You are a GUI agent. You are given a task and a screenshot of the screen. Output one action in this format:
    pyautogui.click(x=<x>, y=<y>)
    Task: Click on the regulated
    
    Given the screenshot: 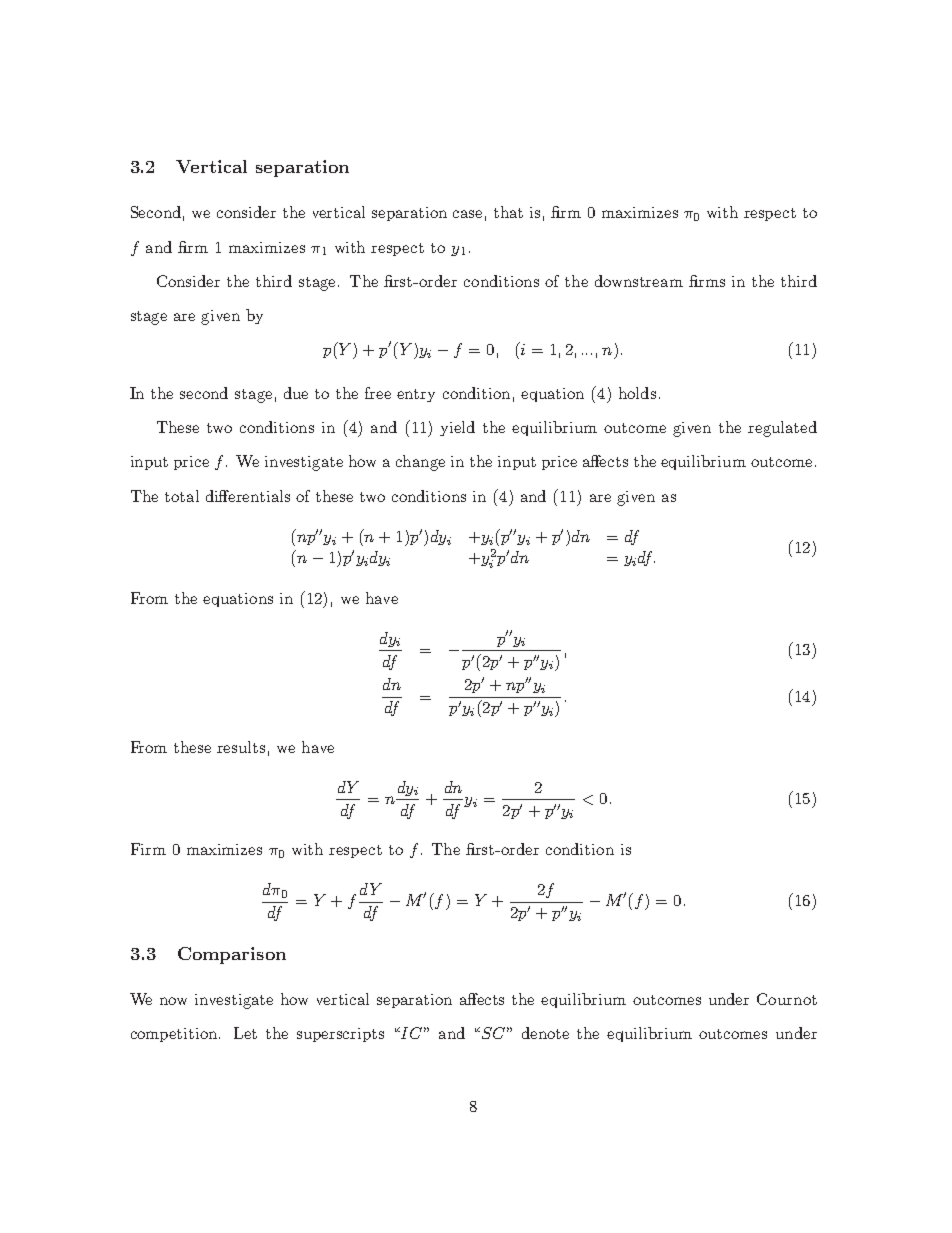 What is the action you would take?
    pyautogui.click(x=782, y=429)
